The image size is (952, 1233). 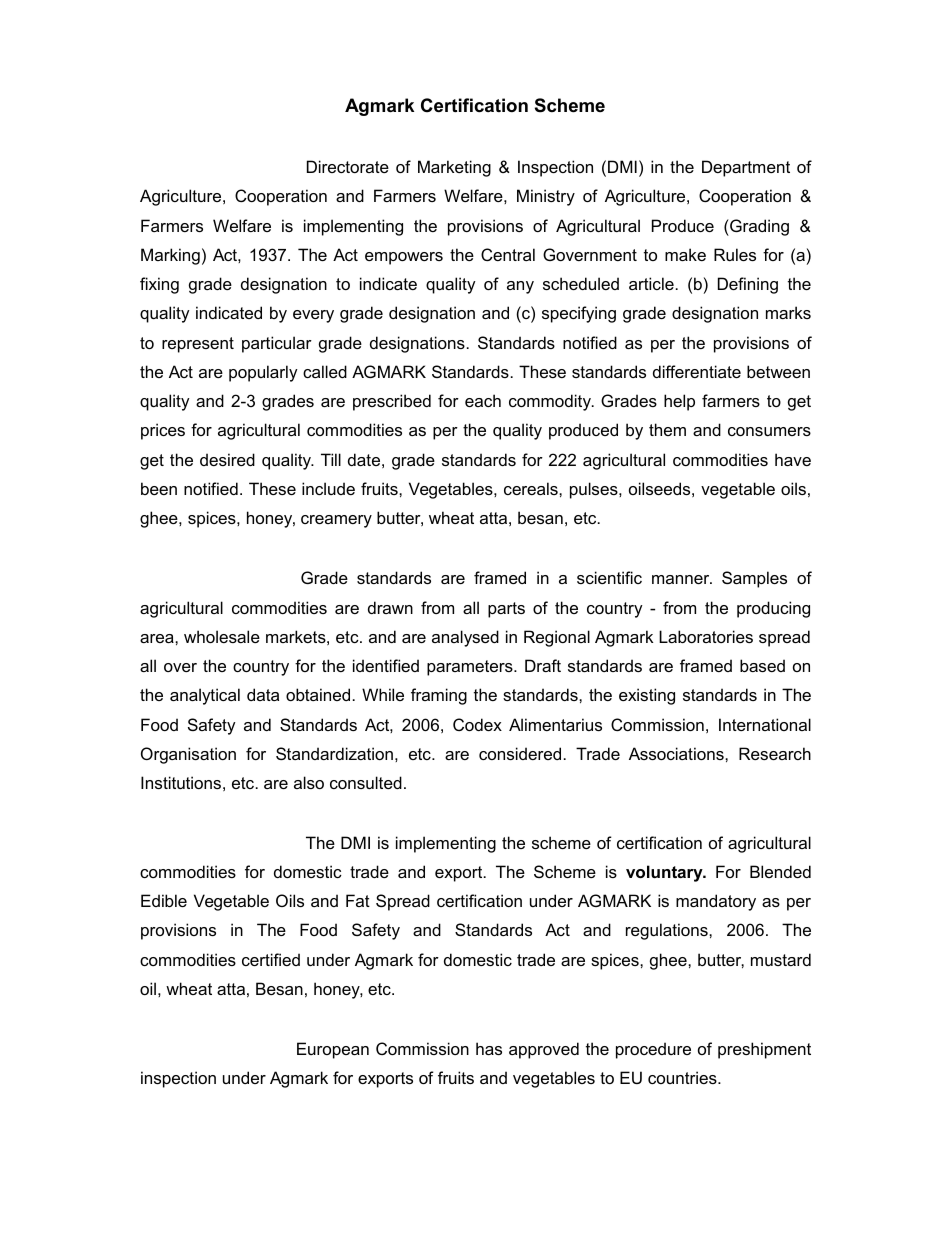 What do you see at coordinates (465, 638) in the screenshot?
I see `analysed` at bounding box center [465, 638].
